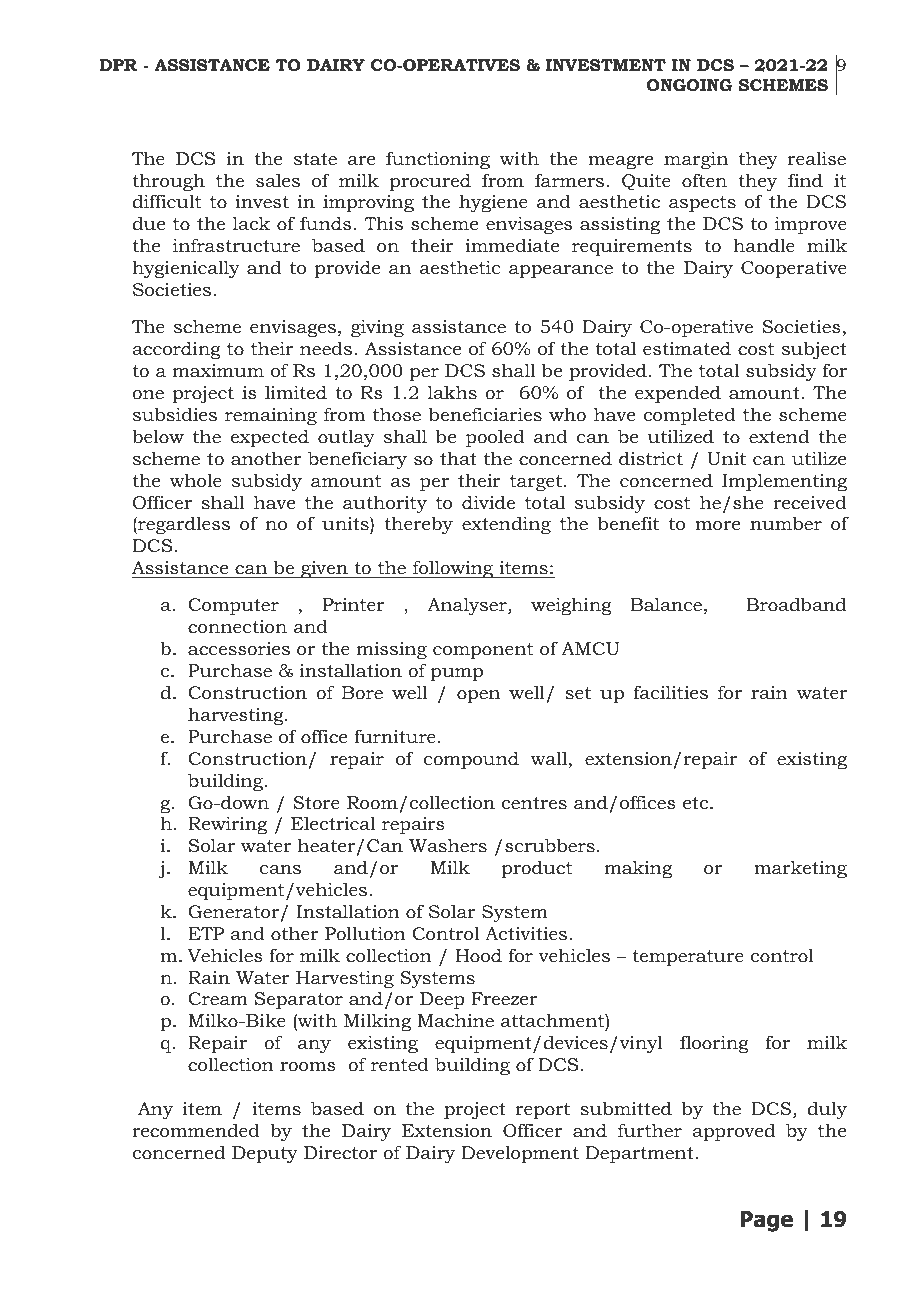 Image resolution: width=924 pixels, height=1308 pixels. What do you see at coordinates (766, 1221) in the screenshot?
I see `Page` at bounding box center [766, 1221].
